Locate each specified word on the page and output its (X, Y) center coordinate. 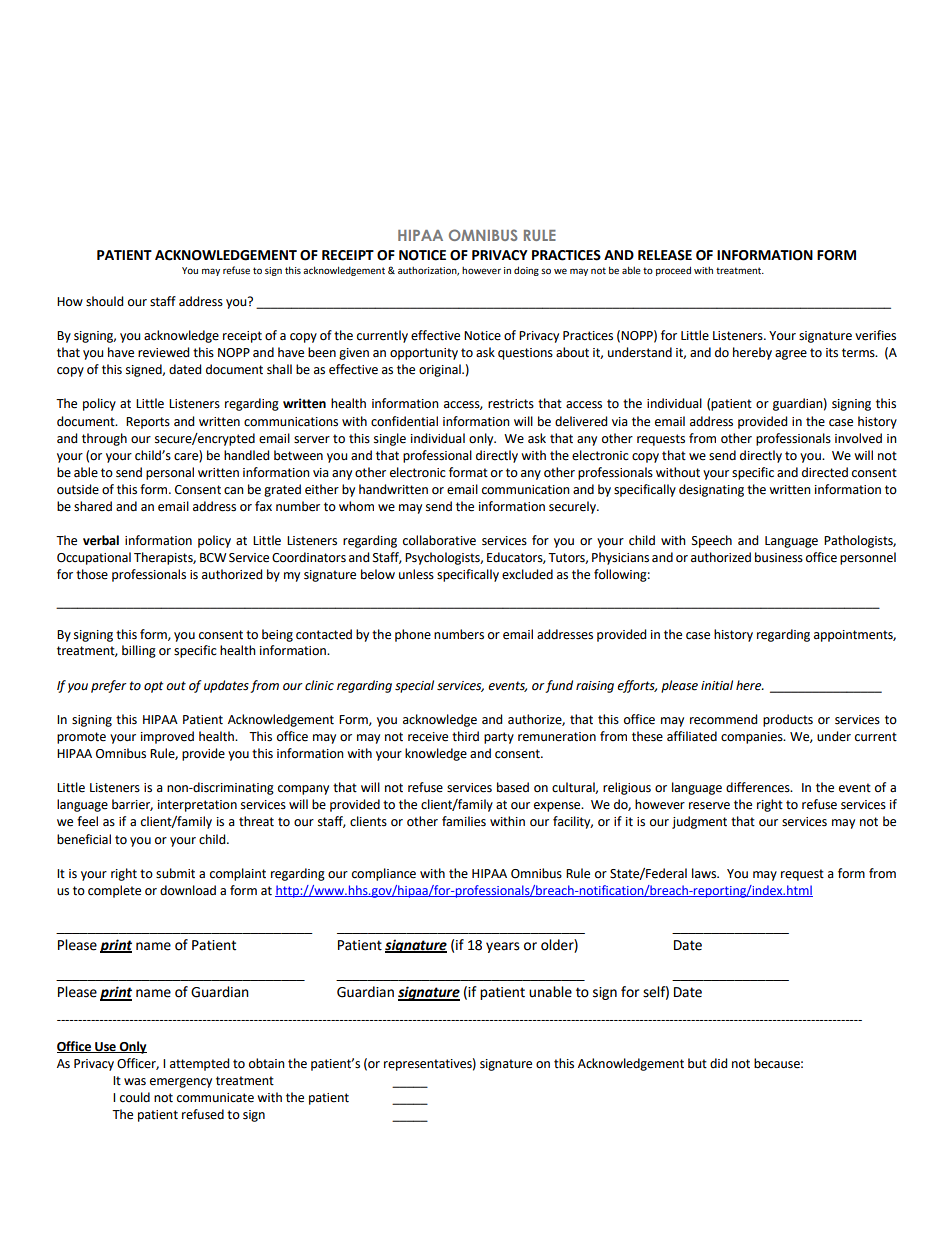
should (104, 301)
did (718, 1063)
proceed (673, 271)
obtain (267, 1063)
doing (526, 271)
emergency (181, 1083)
